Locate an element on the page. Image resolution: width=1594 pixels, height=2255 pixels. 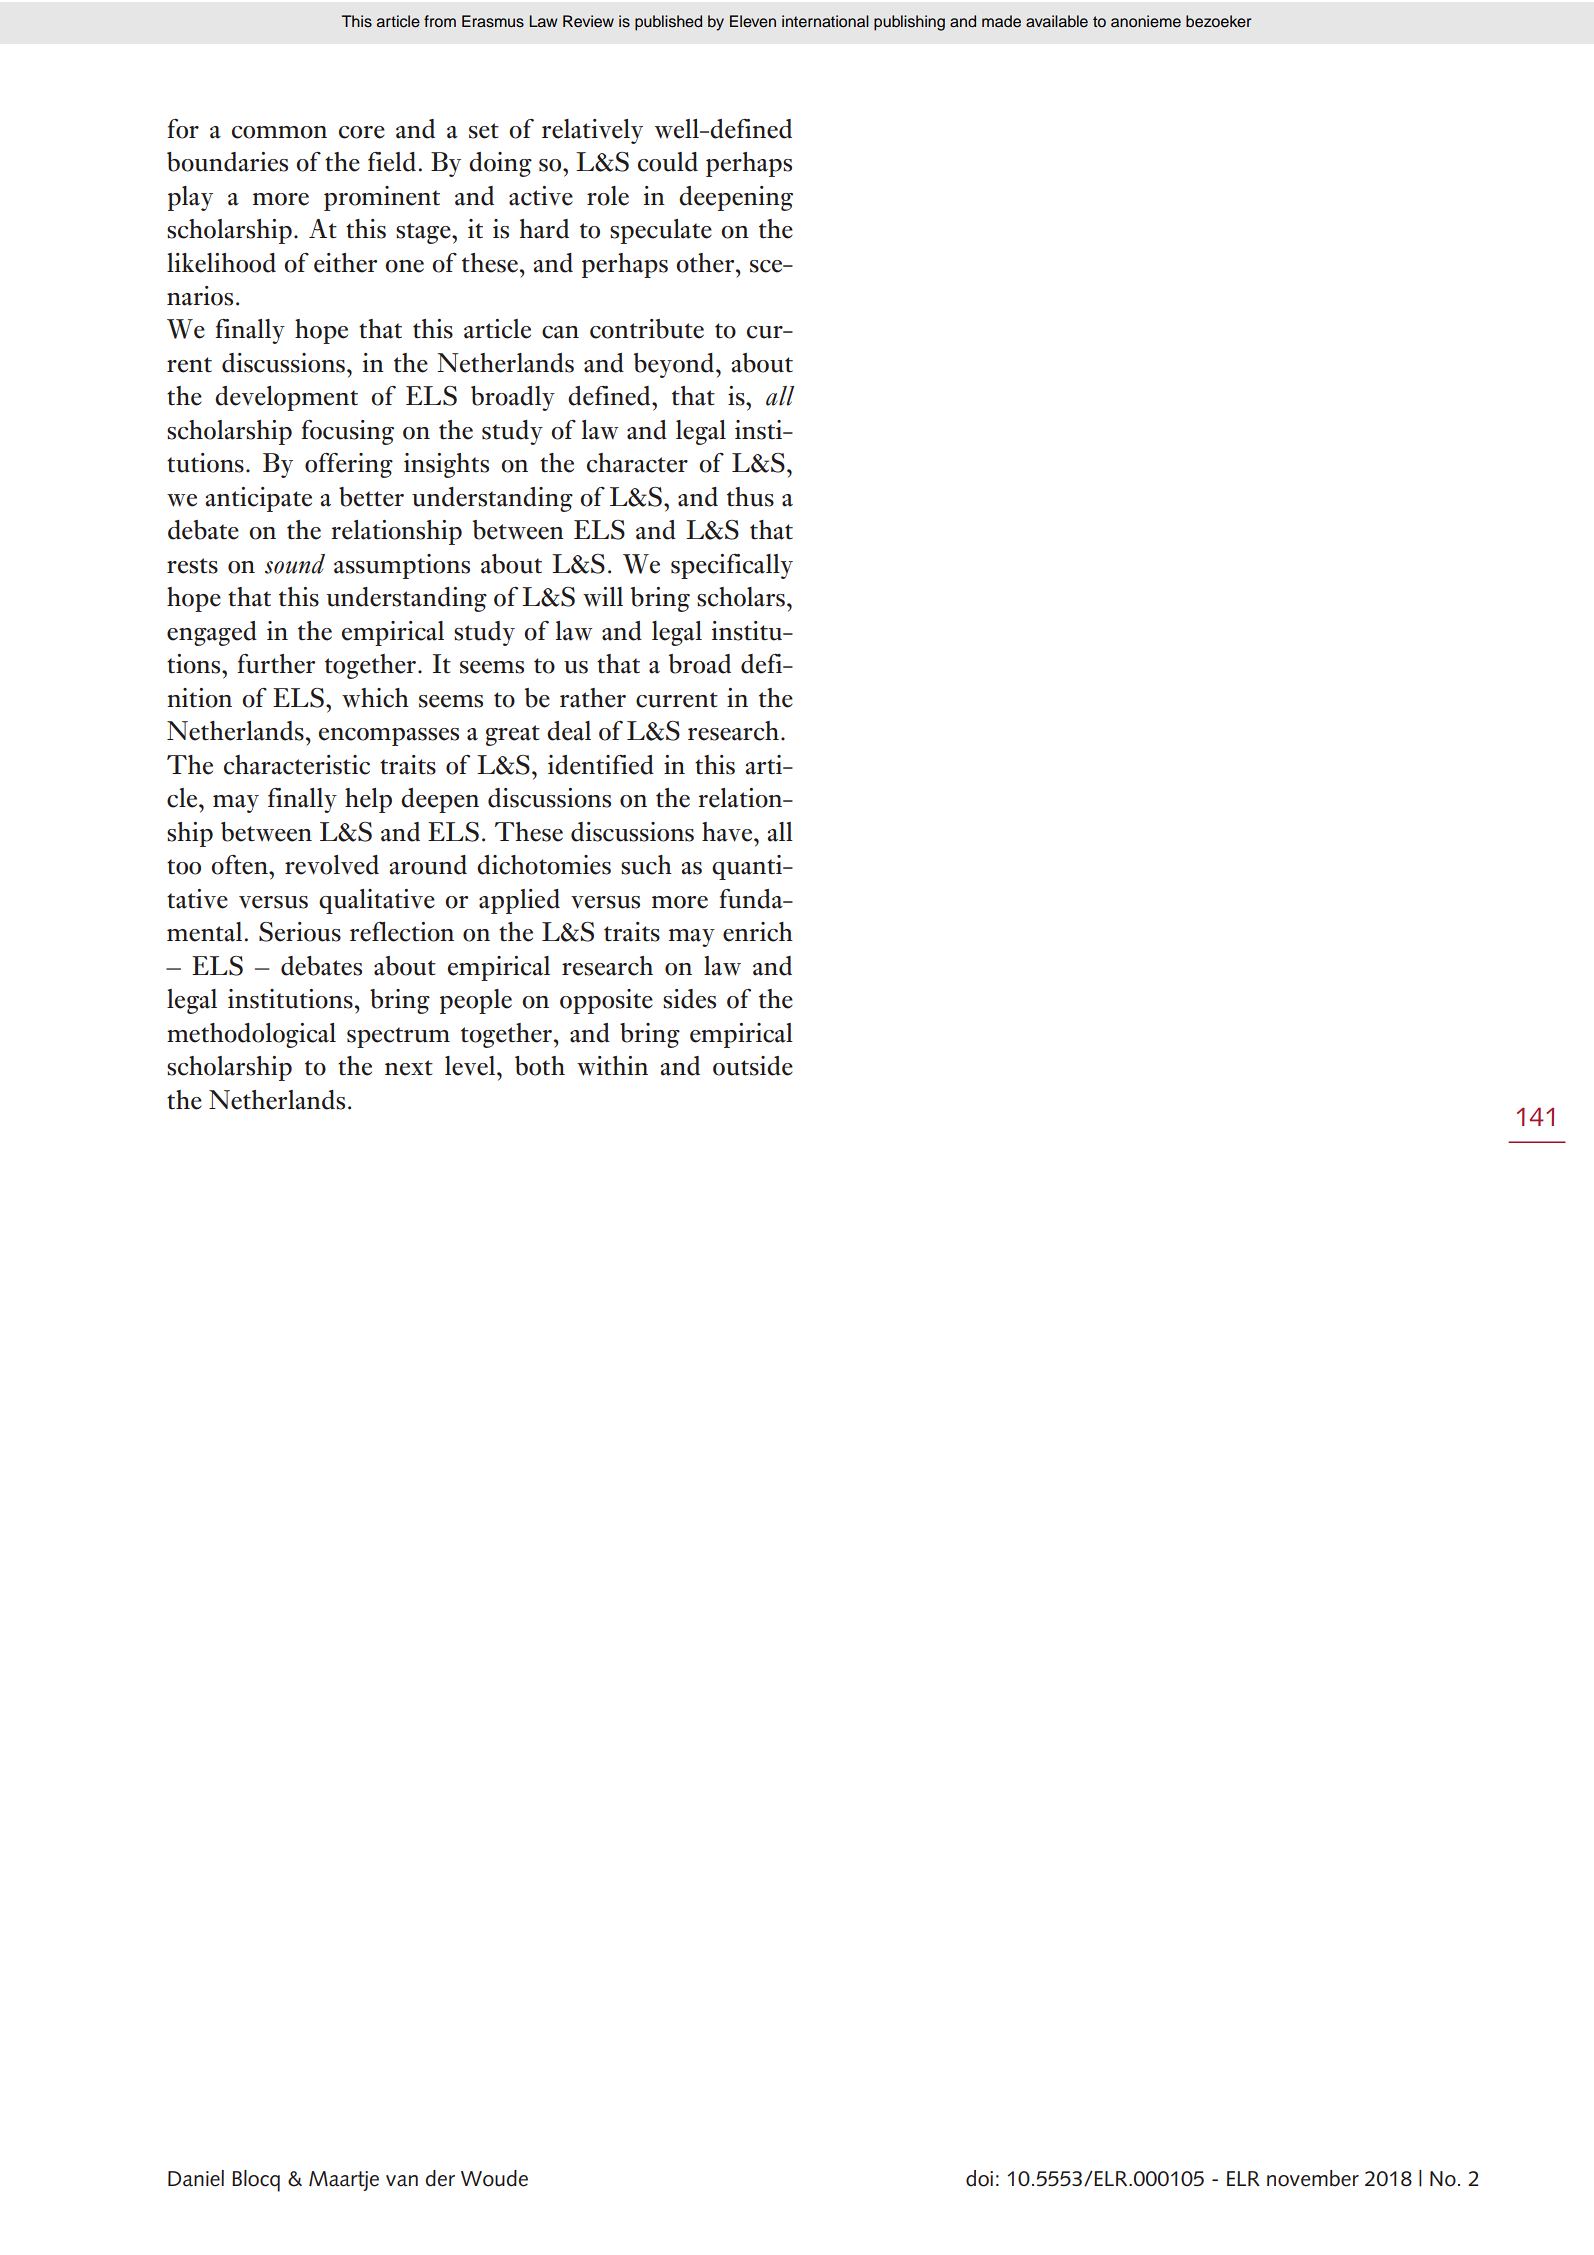
outside is located at coordinates (753, 1066).
